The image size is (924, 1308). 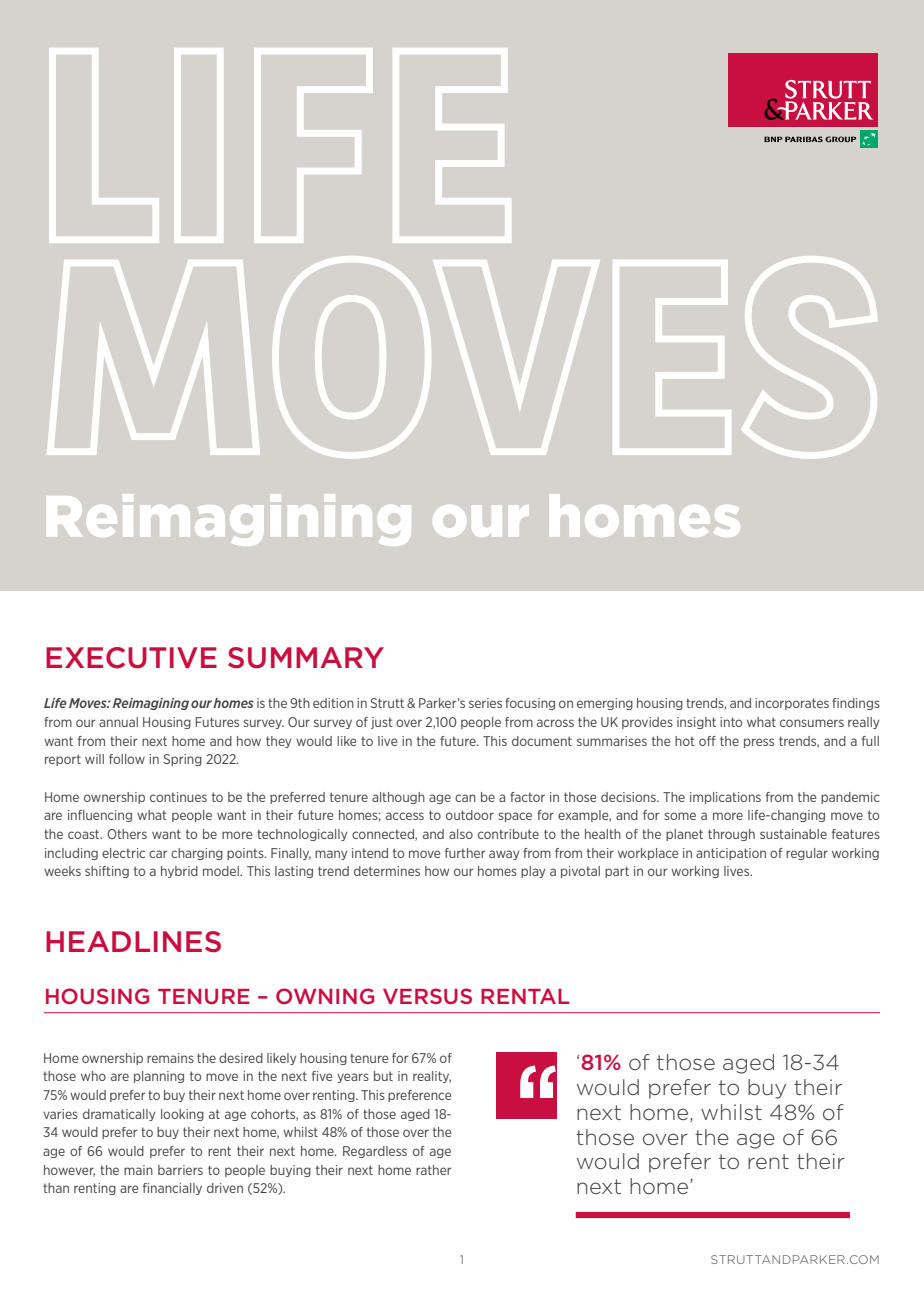 What do you see at coordinates (725, 798) in the screenshot?
I see `implications` at bounding box center [725, 798].
